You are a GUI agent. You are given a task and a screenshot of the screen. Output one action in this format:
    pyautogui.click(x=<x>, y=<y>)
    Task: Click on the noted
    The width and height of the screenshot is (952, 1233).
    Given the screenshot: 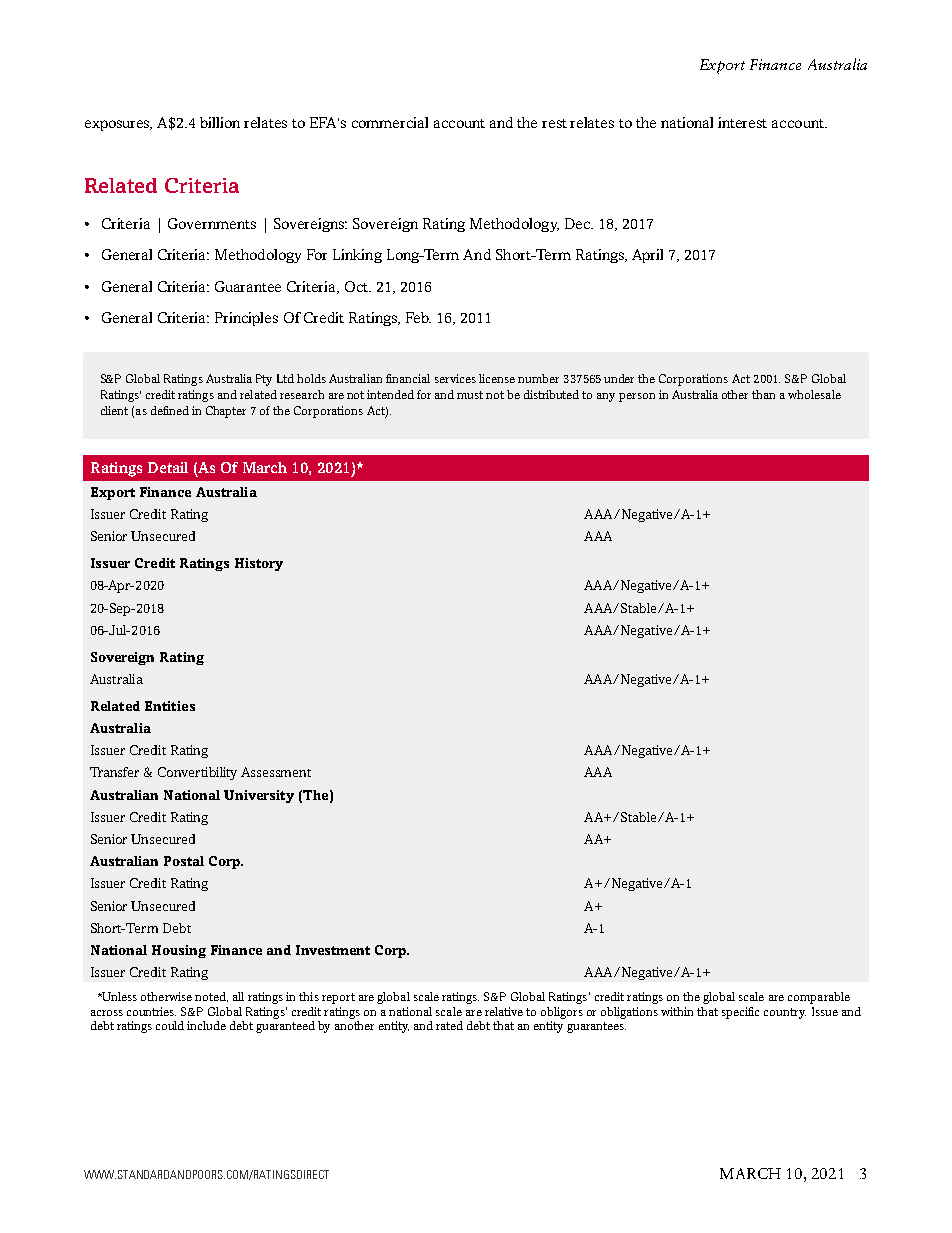 What is the action you would take?
    pyautogui.click(x=211, y=997)
